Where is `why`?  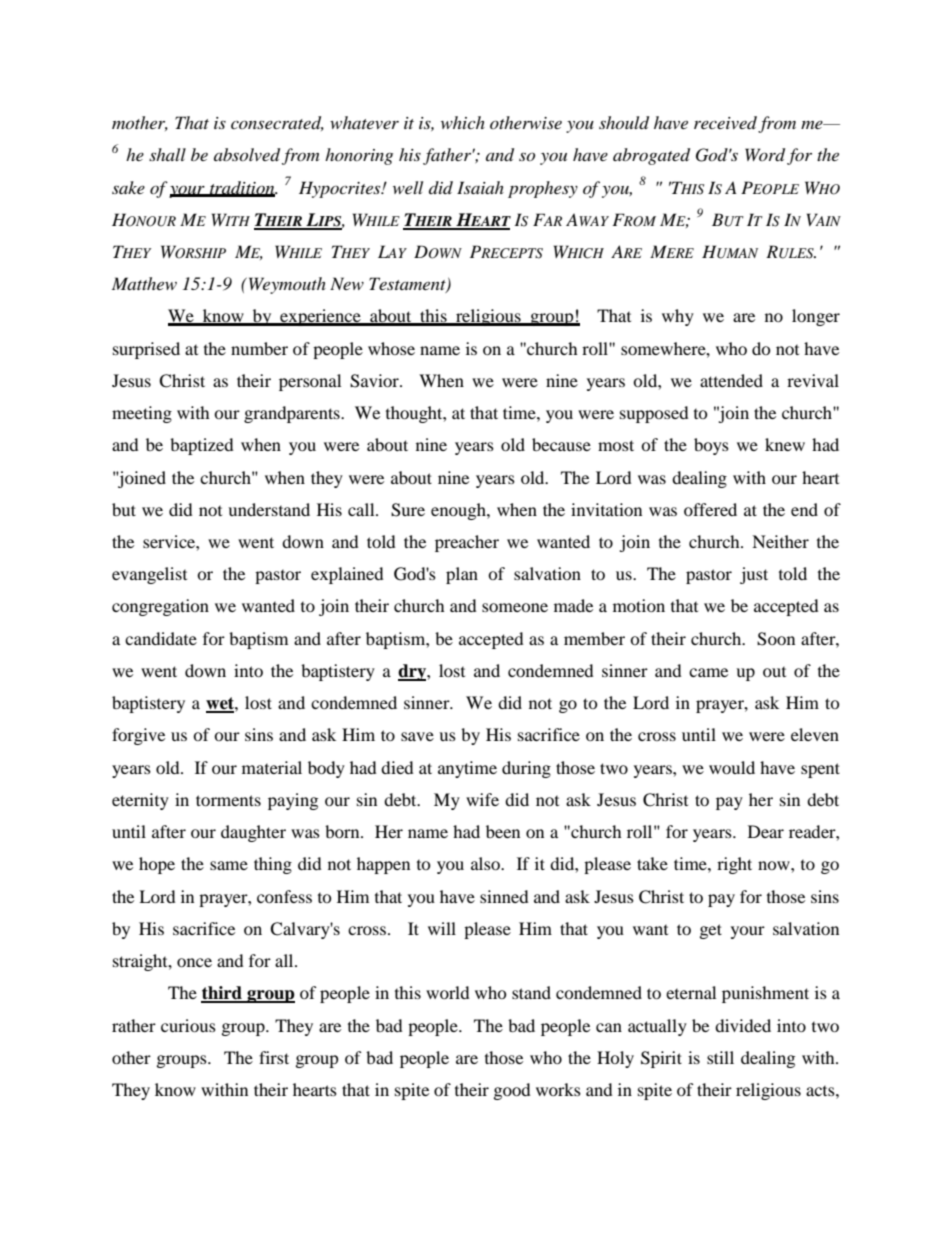
why is located at coordinates (678, 317).
